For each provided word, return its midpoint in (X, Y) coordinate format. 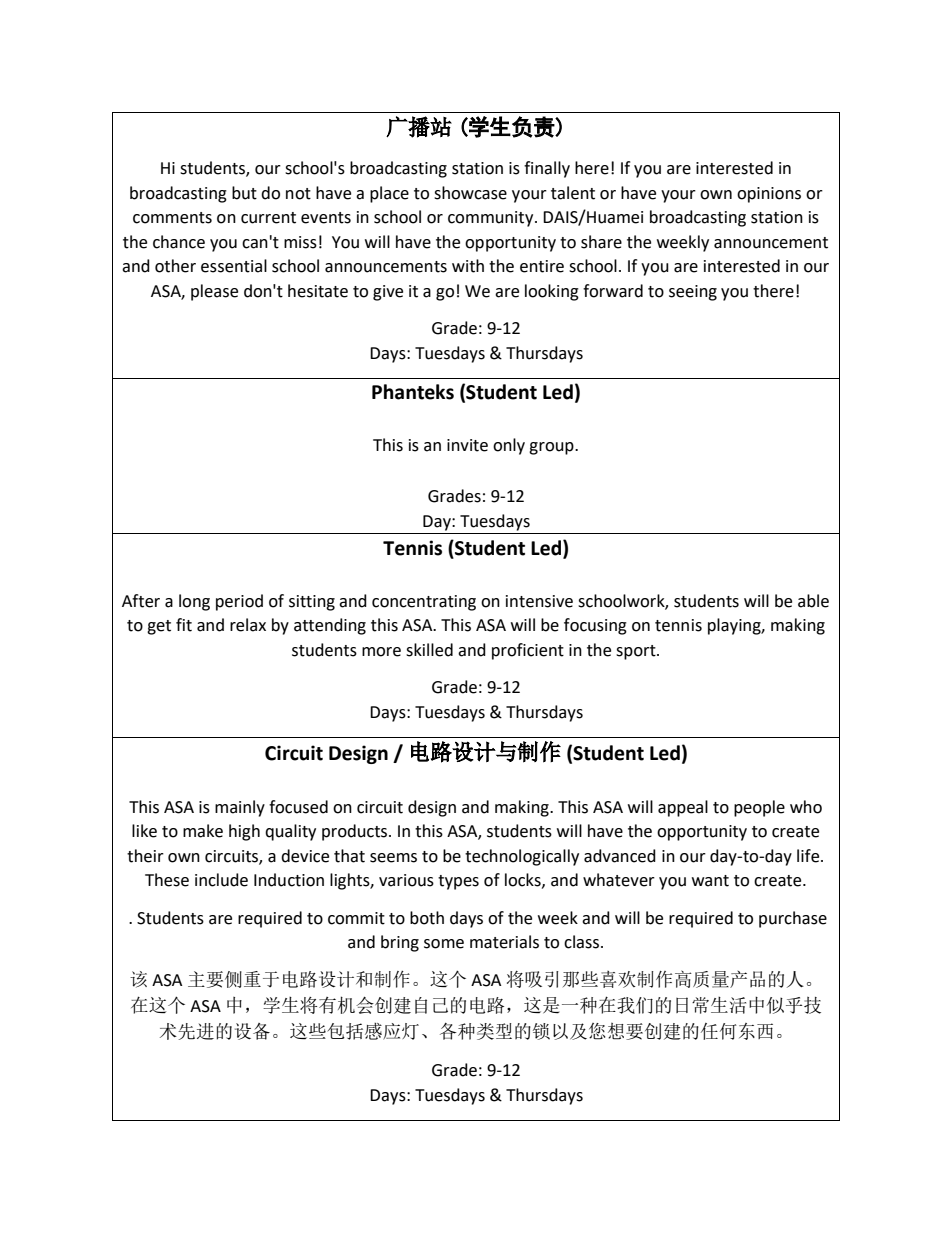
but (244, 193)
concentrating (424, 603)
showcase (470, 193)
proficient (528, 651)
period (239, 602)
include (221, 880)
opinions (769, 195)
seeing (693, 293)
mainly (240, 808)
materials (504, 942)
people (759, 808)
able (813, 601)
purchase (793, 919)
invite (467, 445)
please (214, 292)
